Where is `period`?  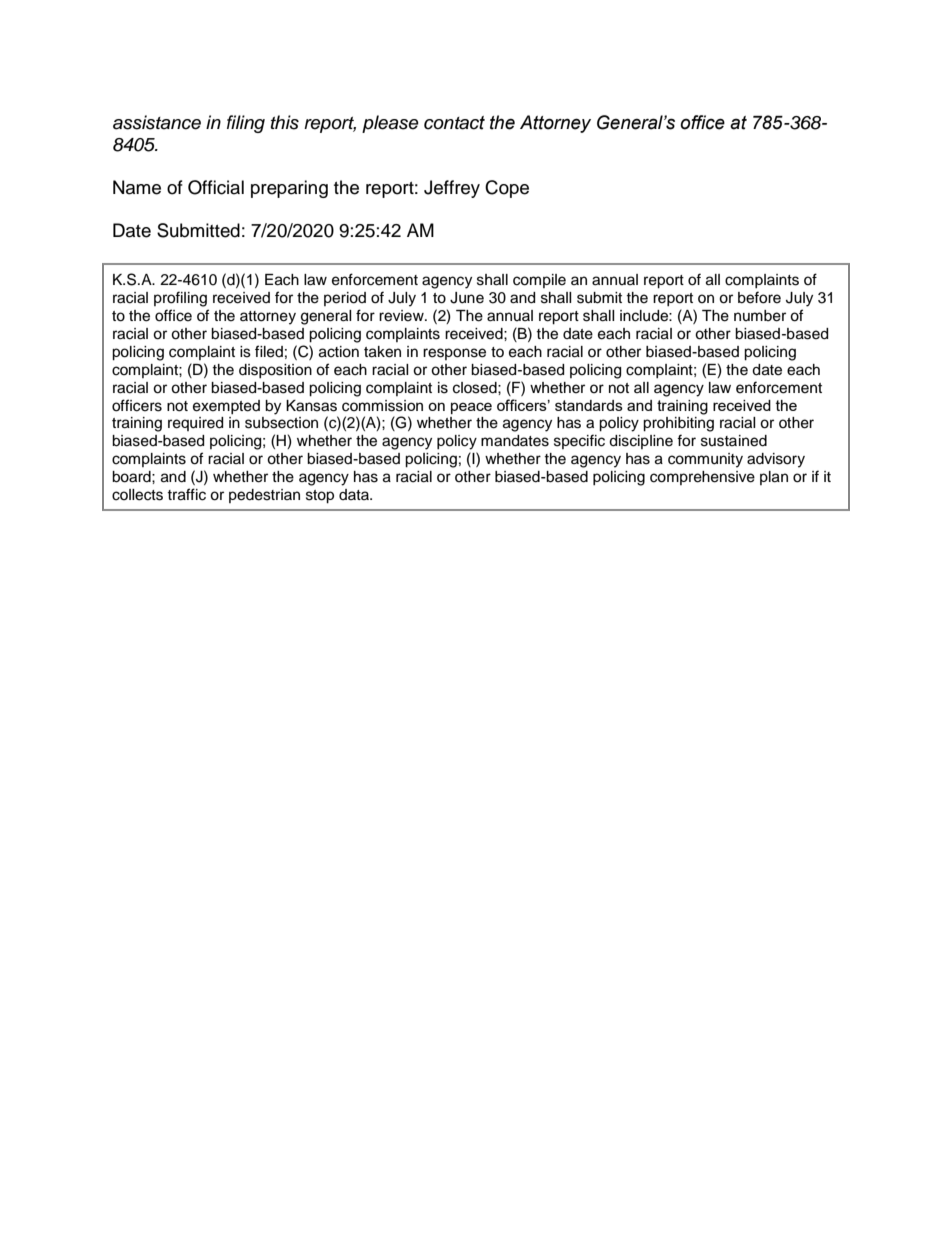
period is located at coordinates (345, 299).
